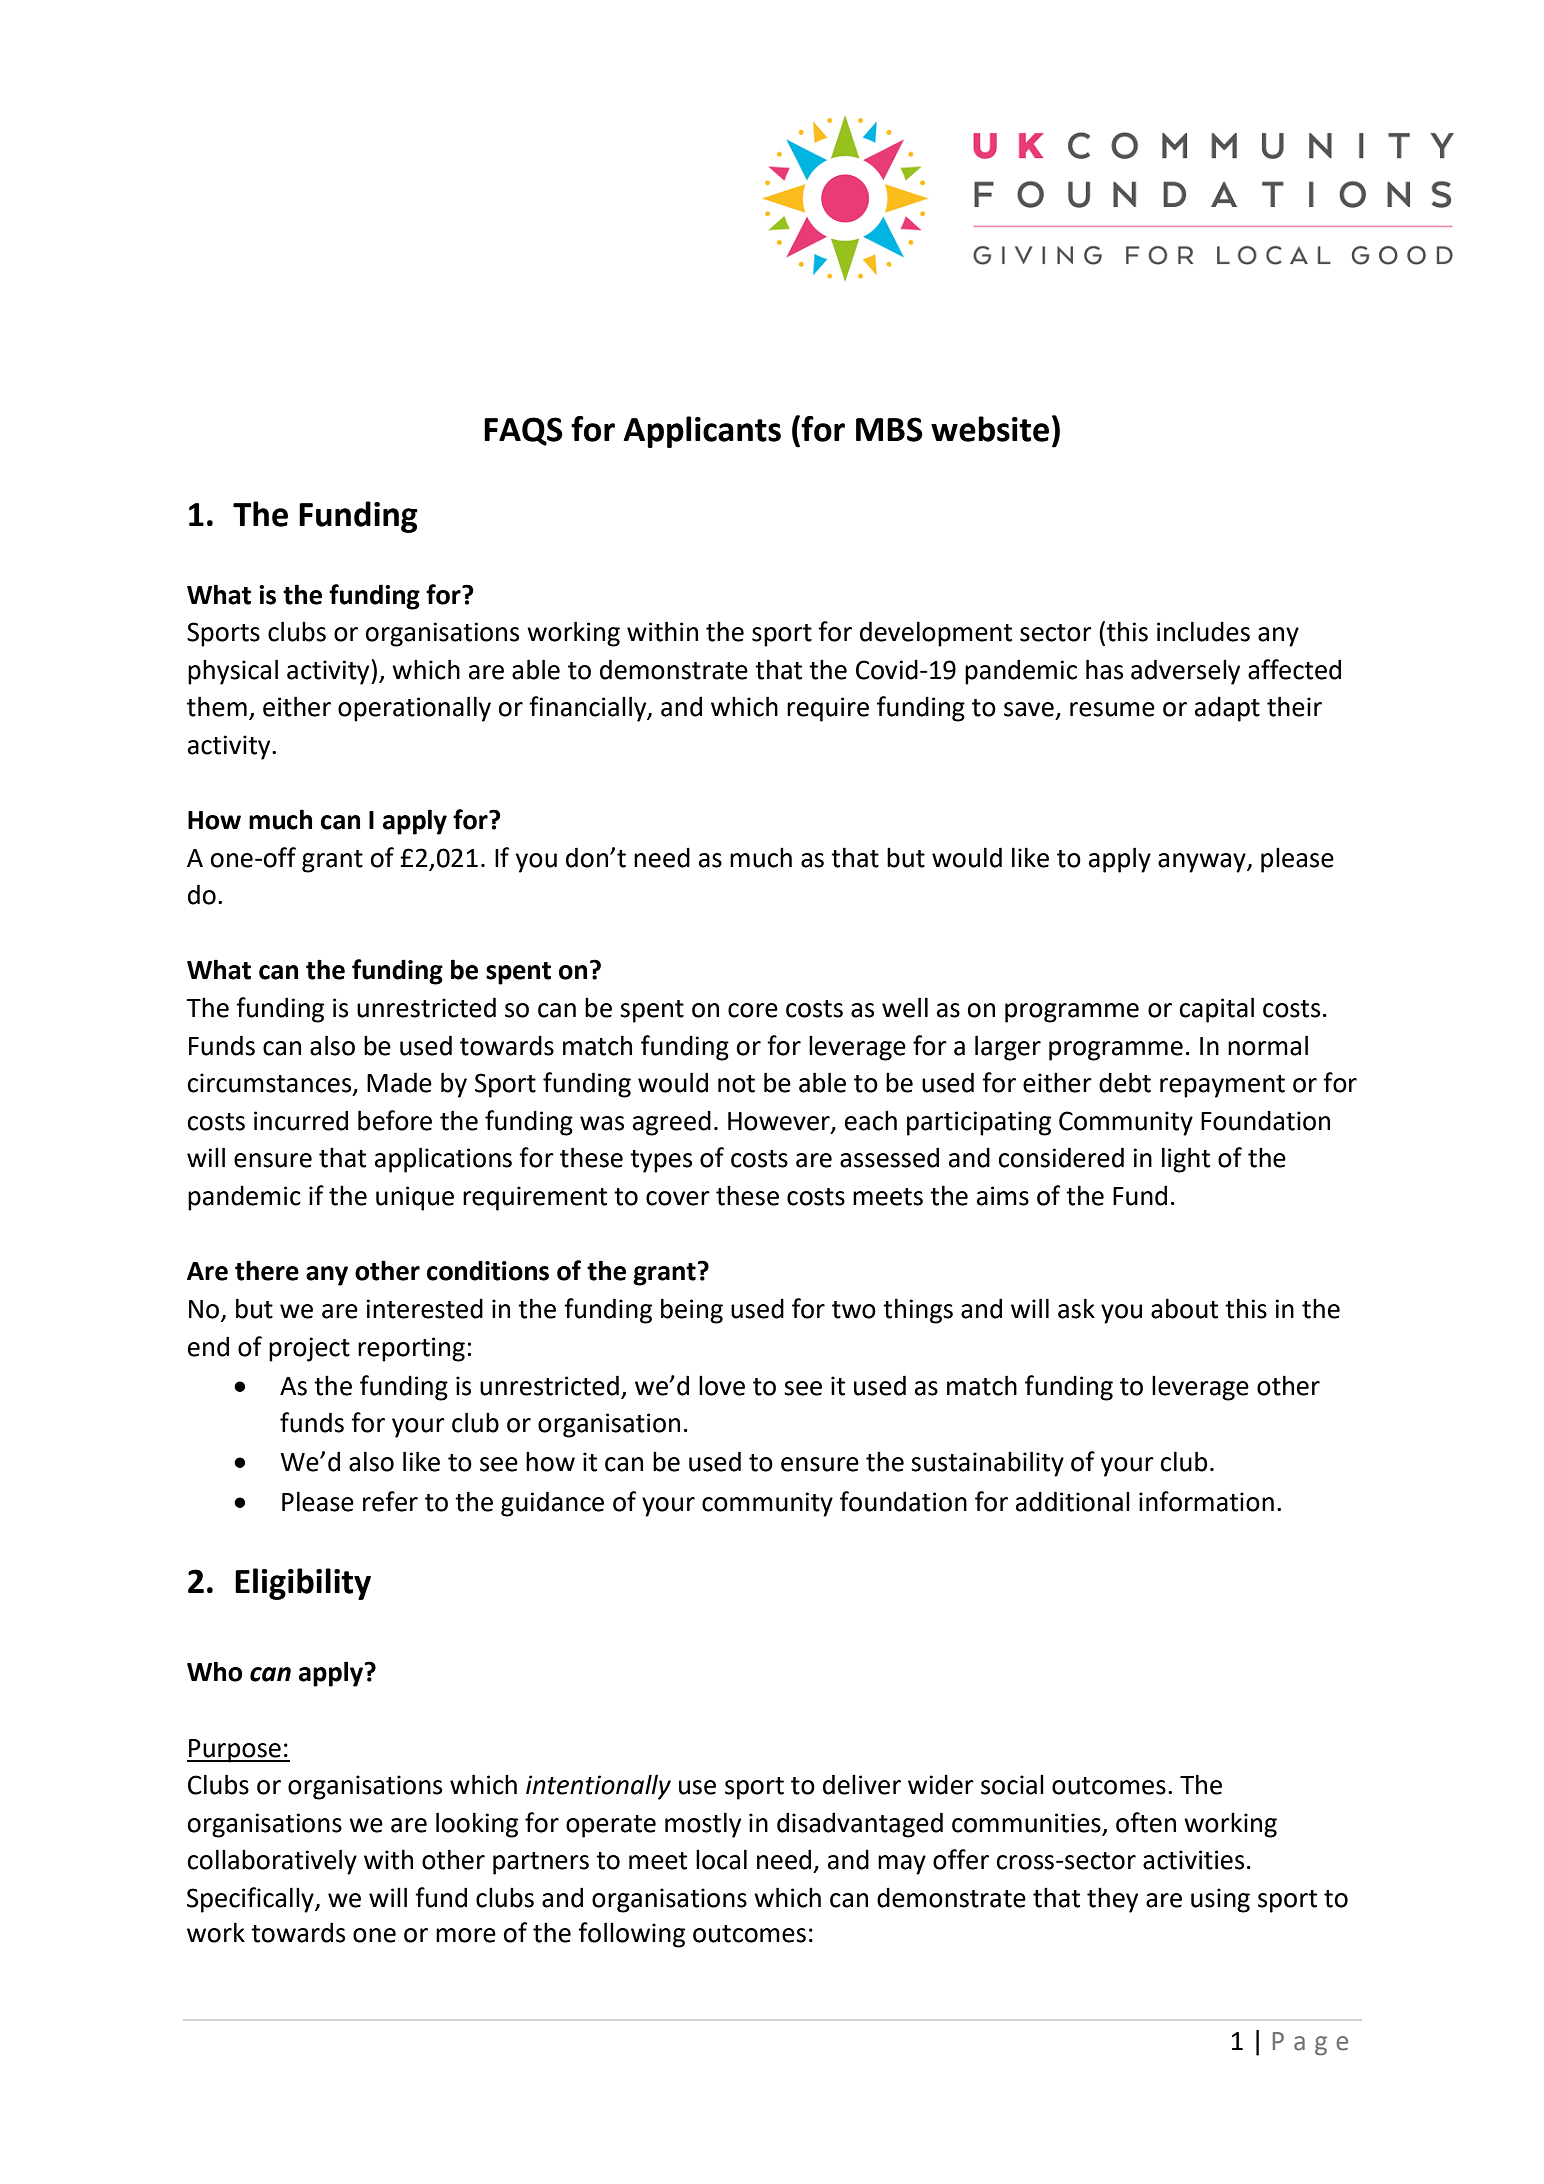 The image size is (1544, 2184). I want to click on unique, so click(415, 1198).
